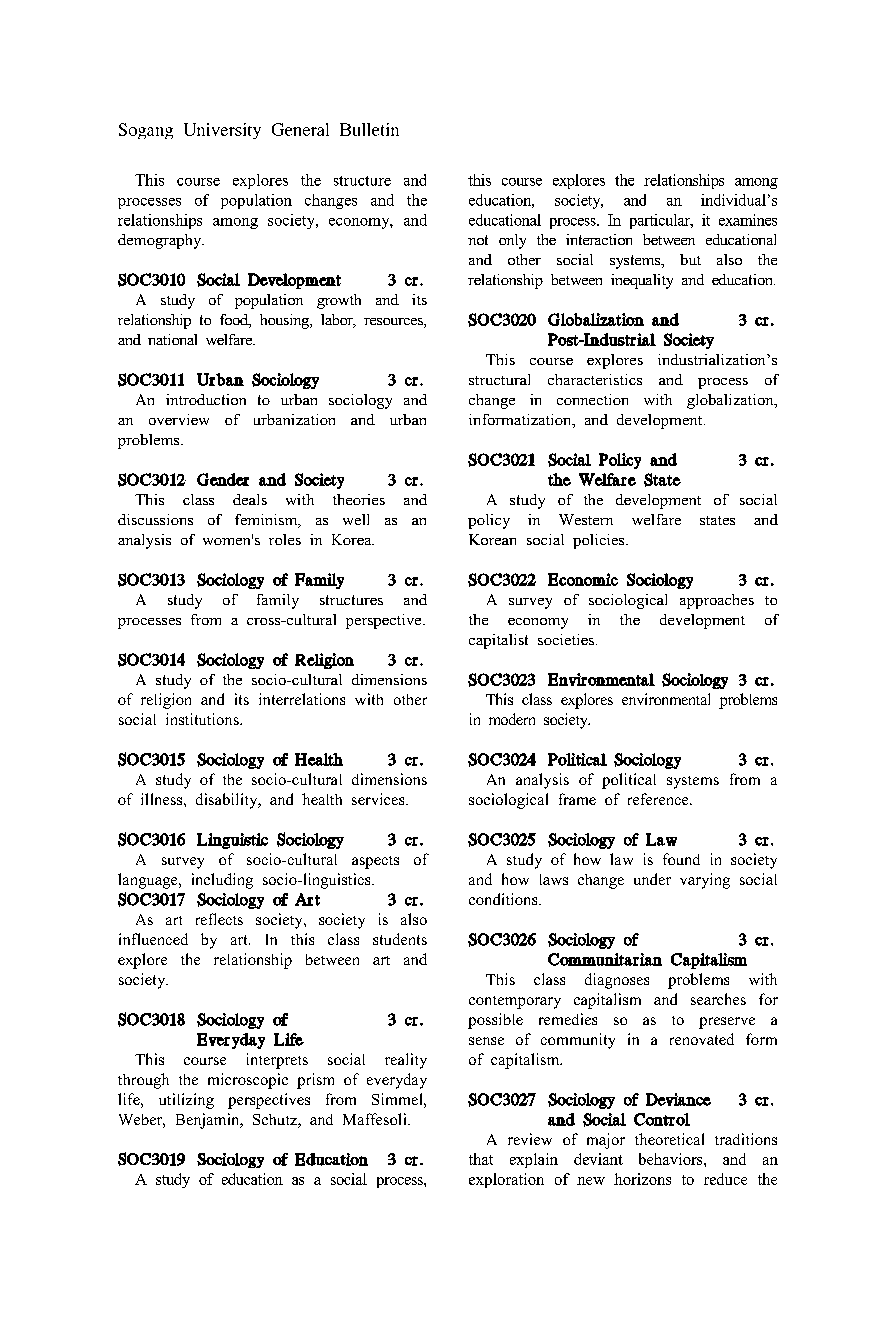 The height and width of the screenshot is (1328, 896). Describe the element at coordinates (369, 129) in the screenshot. I see `Bulletin` at that location.
